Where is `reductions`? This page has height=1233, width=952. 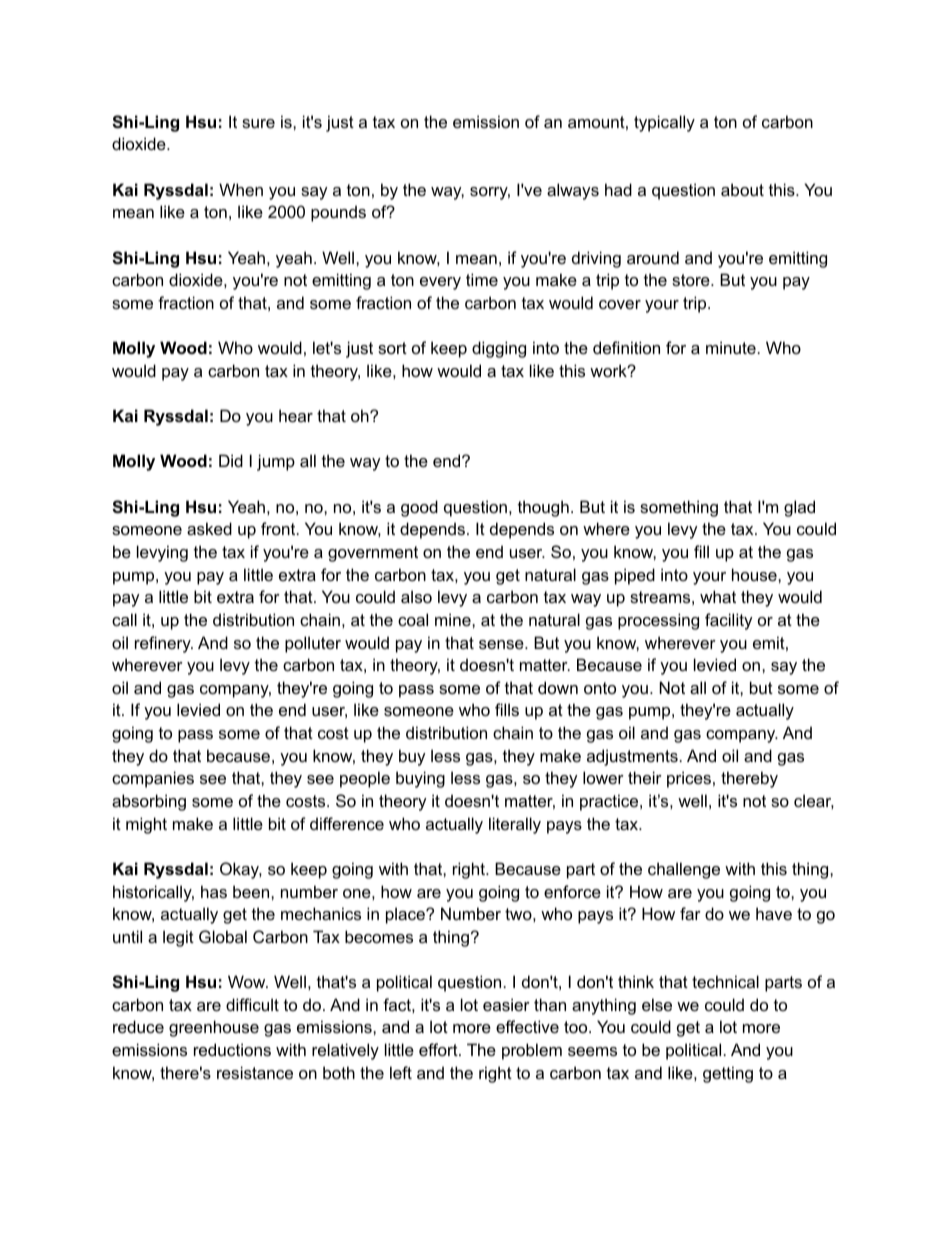 reductions is located at coordinates (232, 1049).
